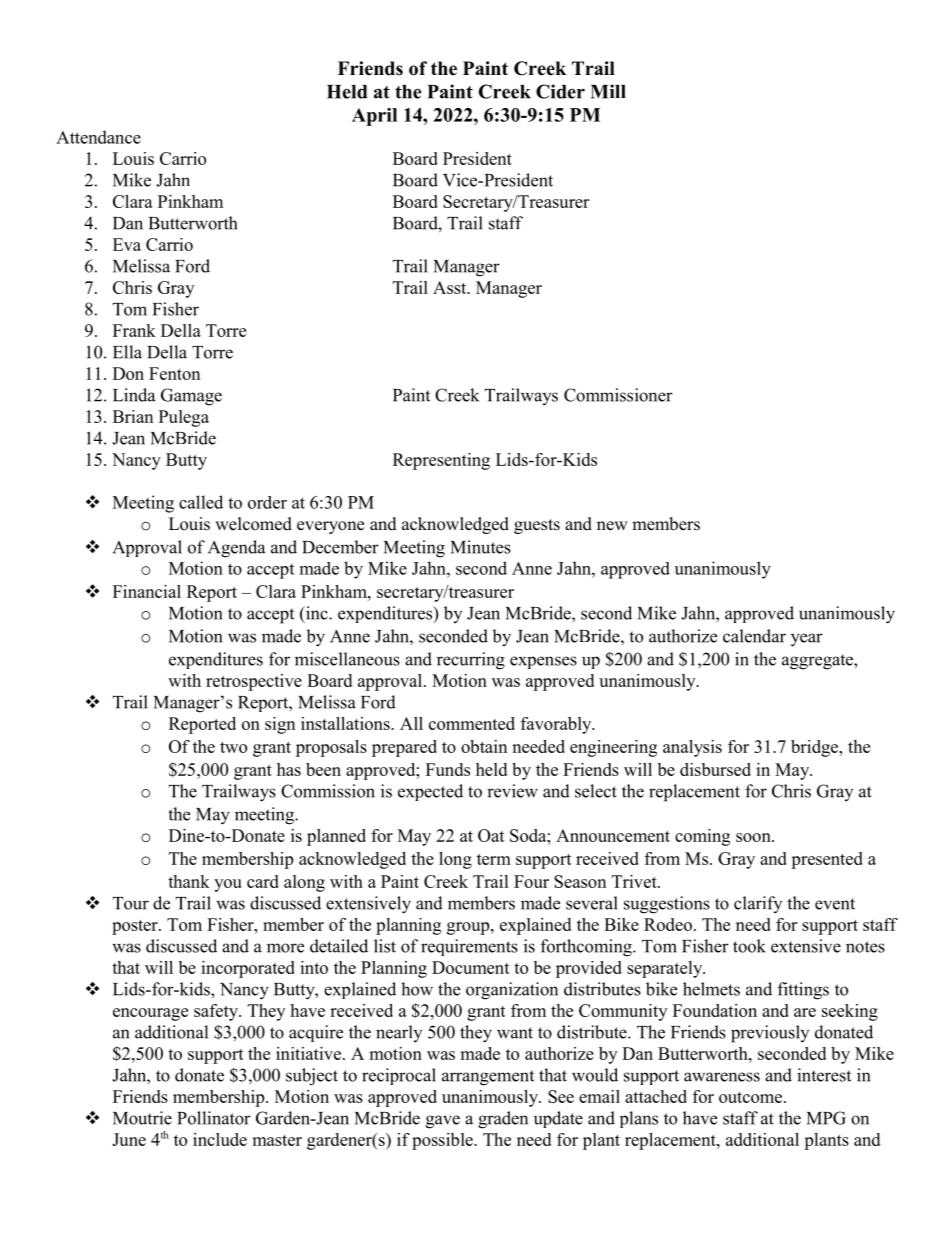 This document has height=1233, width=952. What do you see at coordinates (374, 117) in the document?
I see `April` at bounding box center [374, 117].
